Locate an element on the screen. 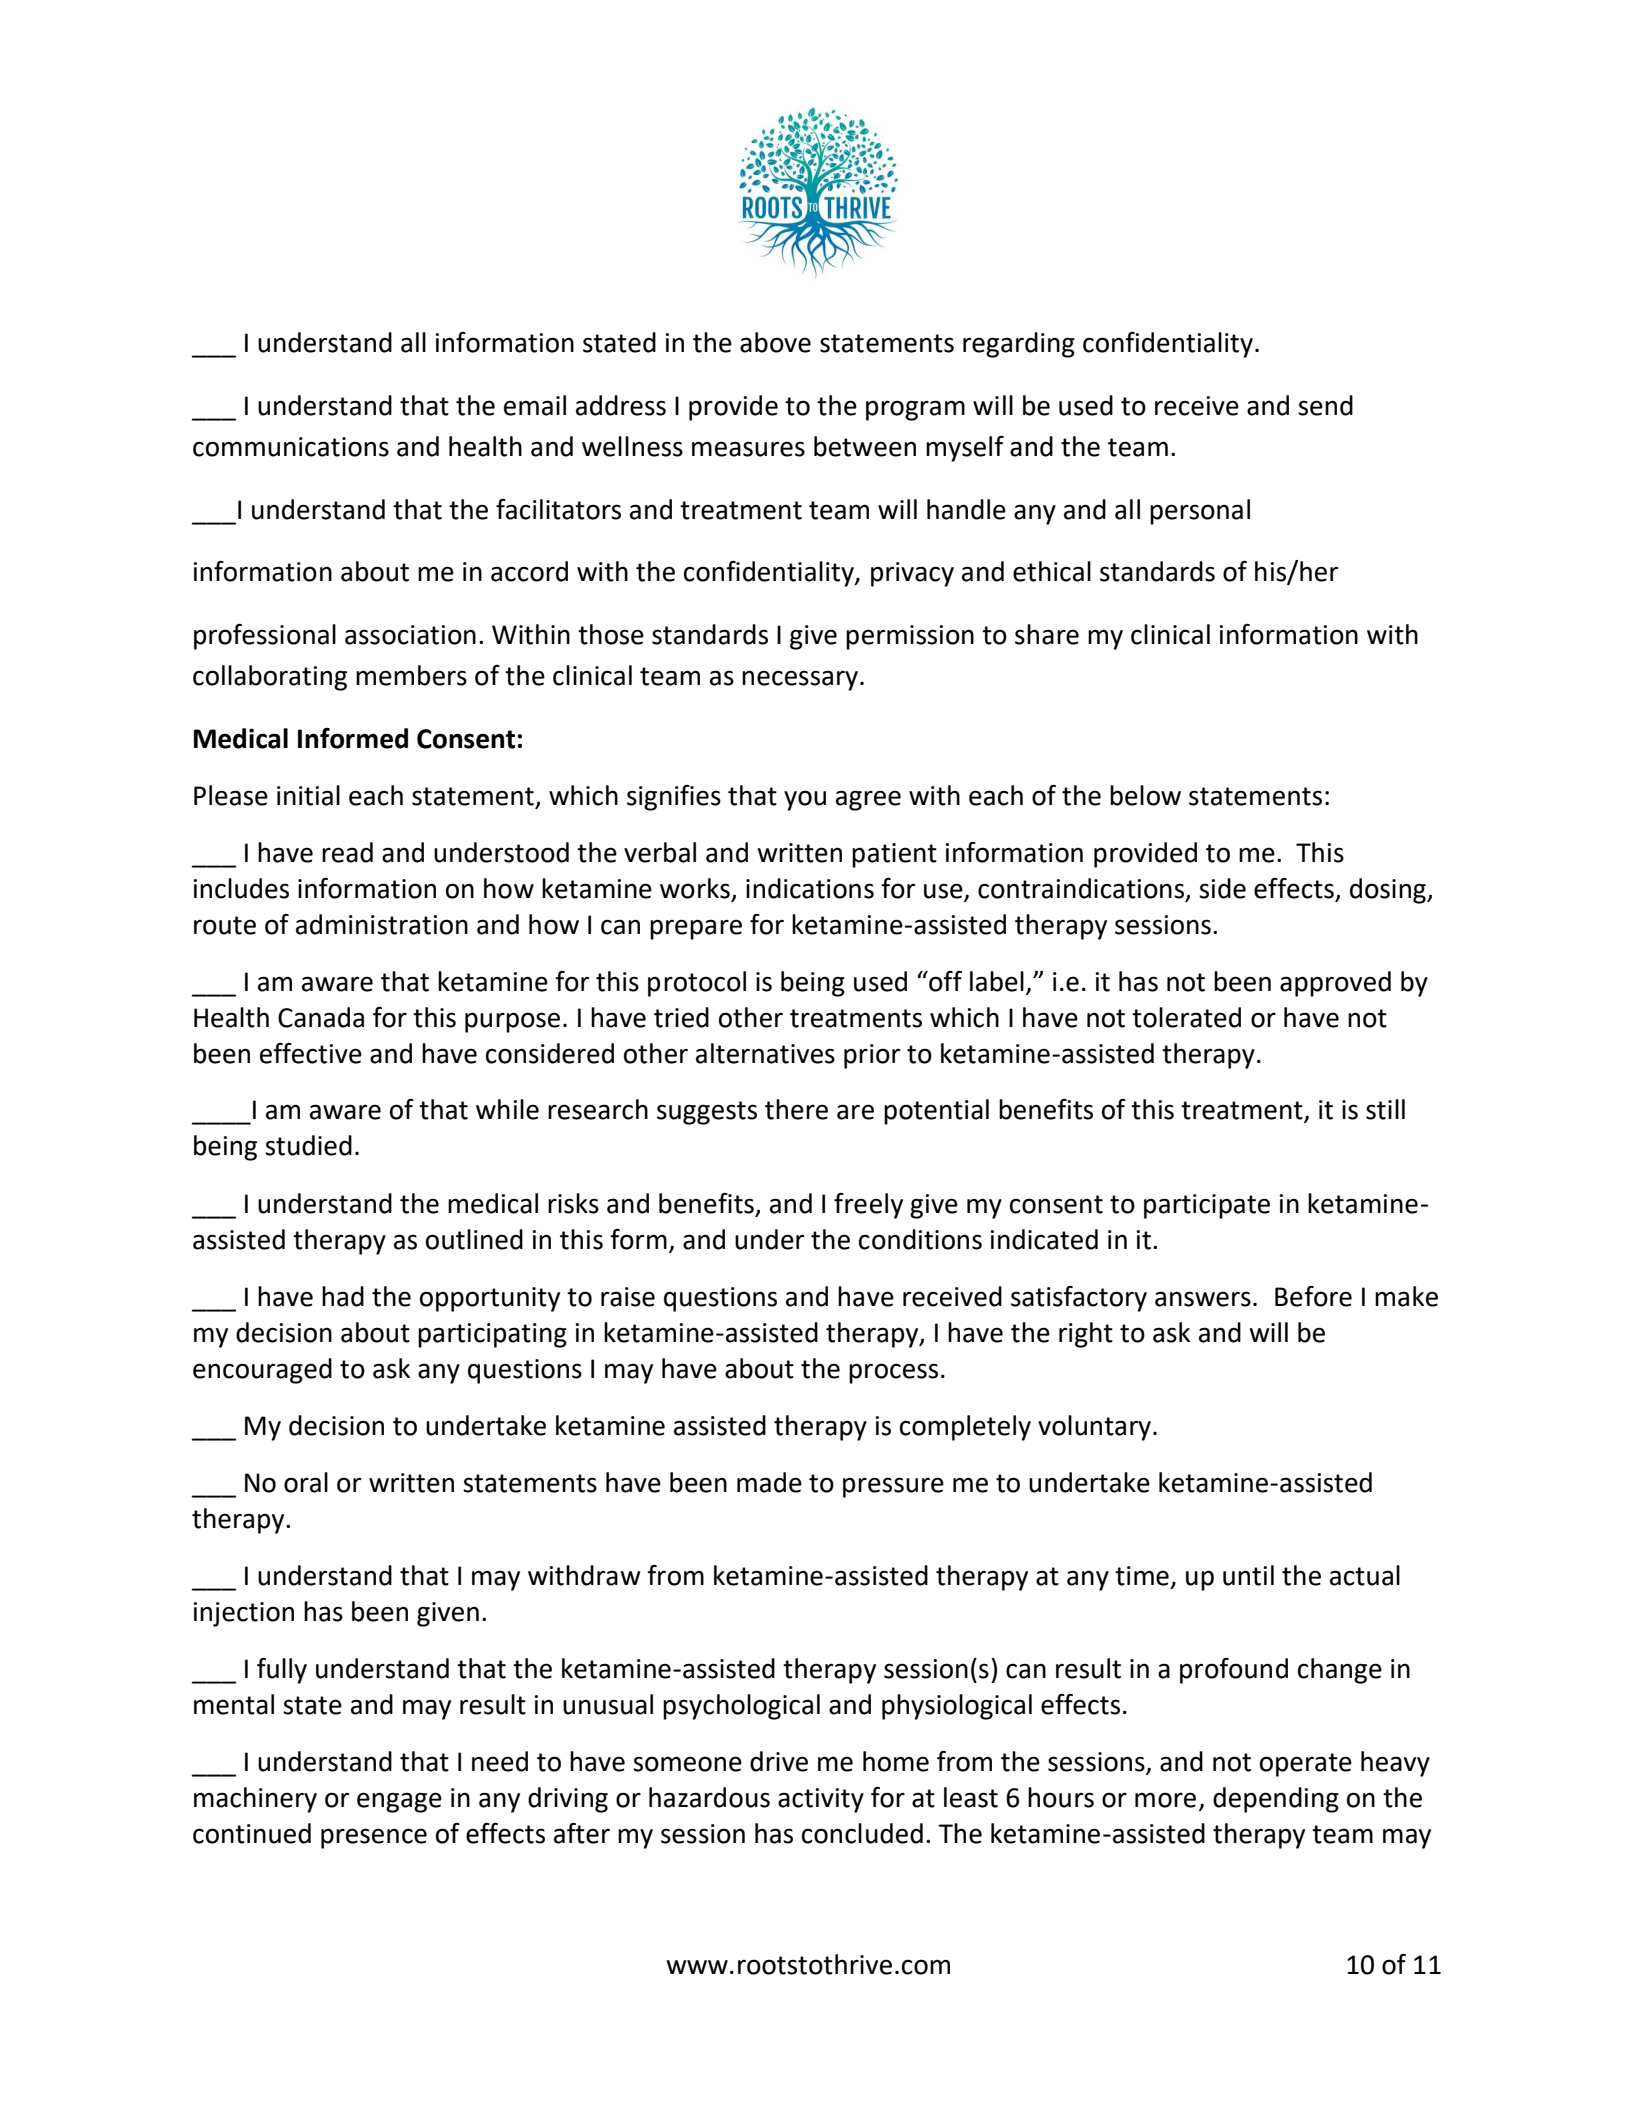 The width and height of the screenshot is (1633, 2114). there is located at coordinates (796, 1109).
